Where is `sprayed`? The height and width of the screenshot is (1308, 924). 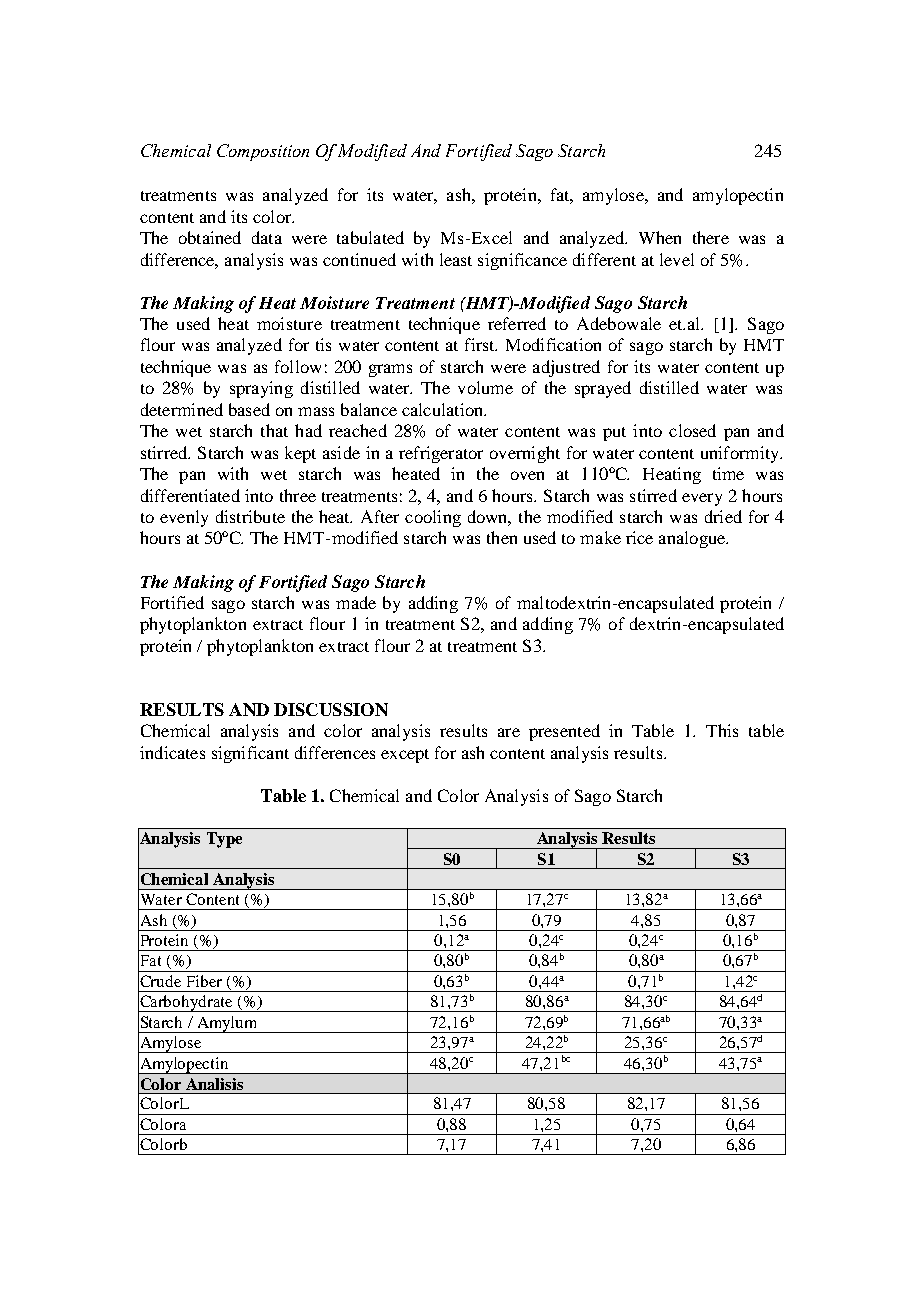
sprayed is located at coordinates (603, 389).
